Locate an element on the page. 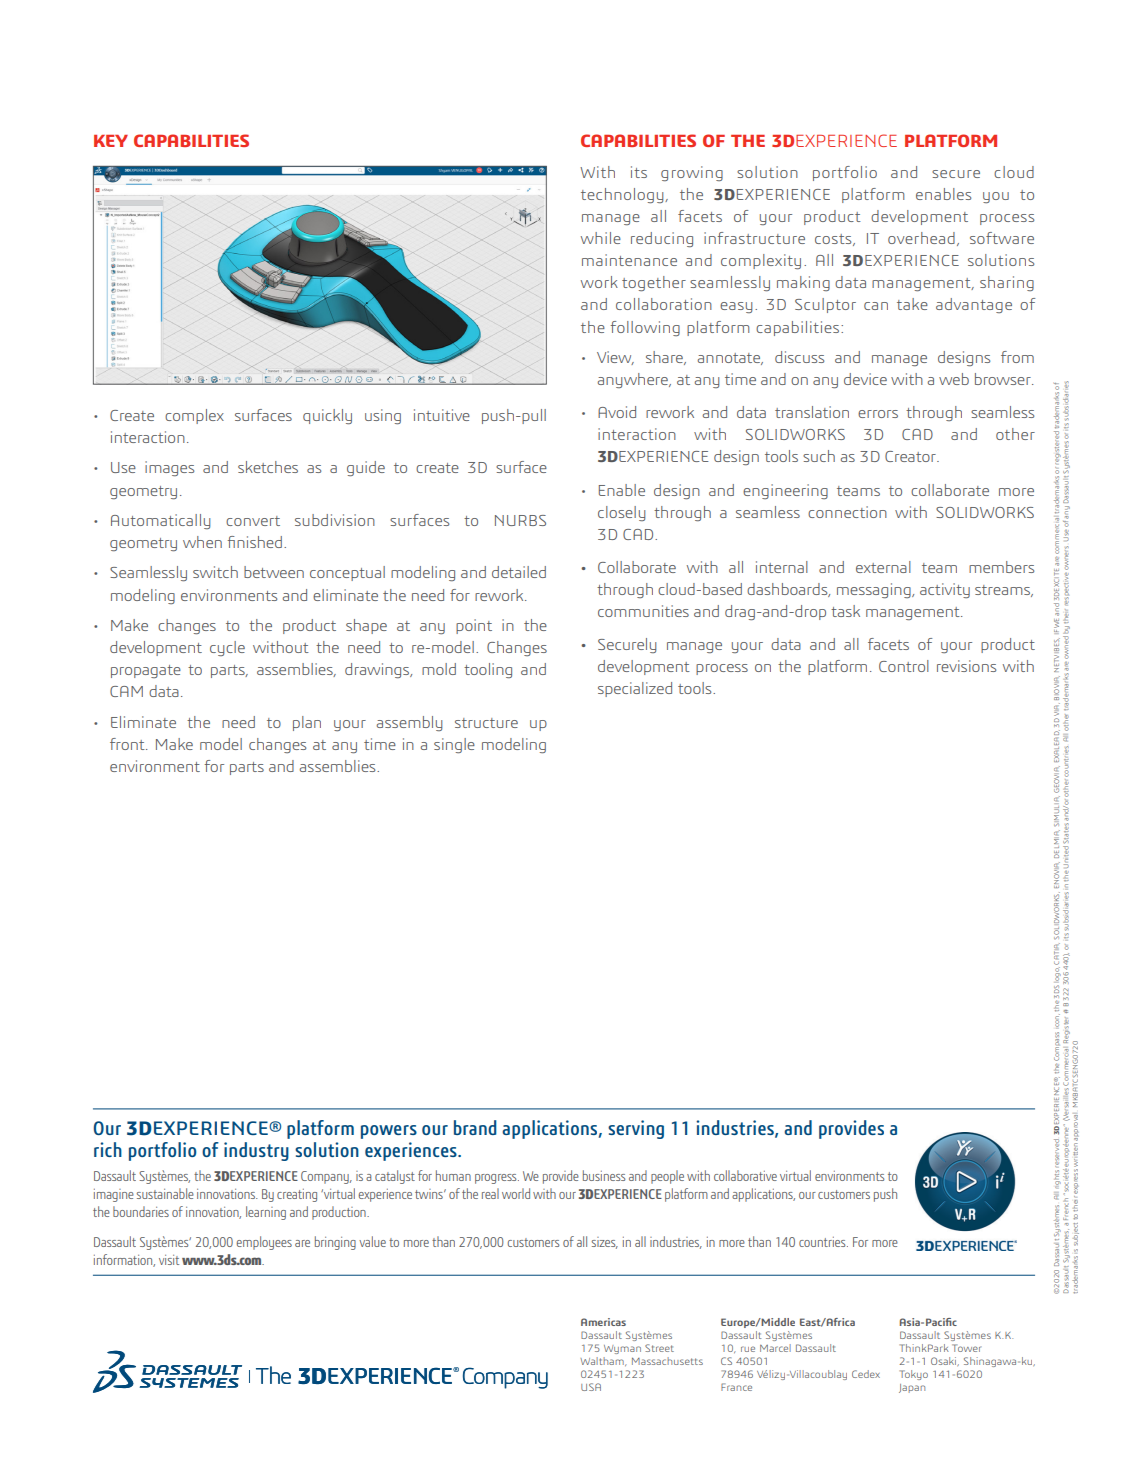 Image resolution: width=1128 pixels, height=1459 pixels. visit is located at coordinates (169, 1260).
